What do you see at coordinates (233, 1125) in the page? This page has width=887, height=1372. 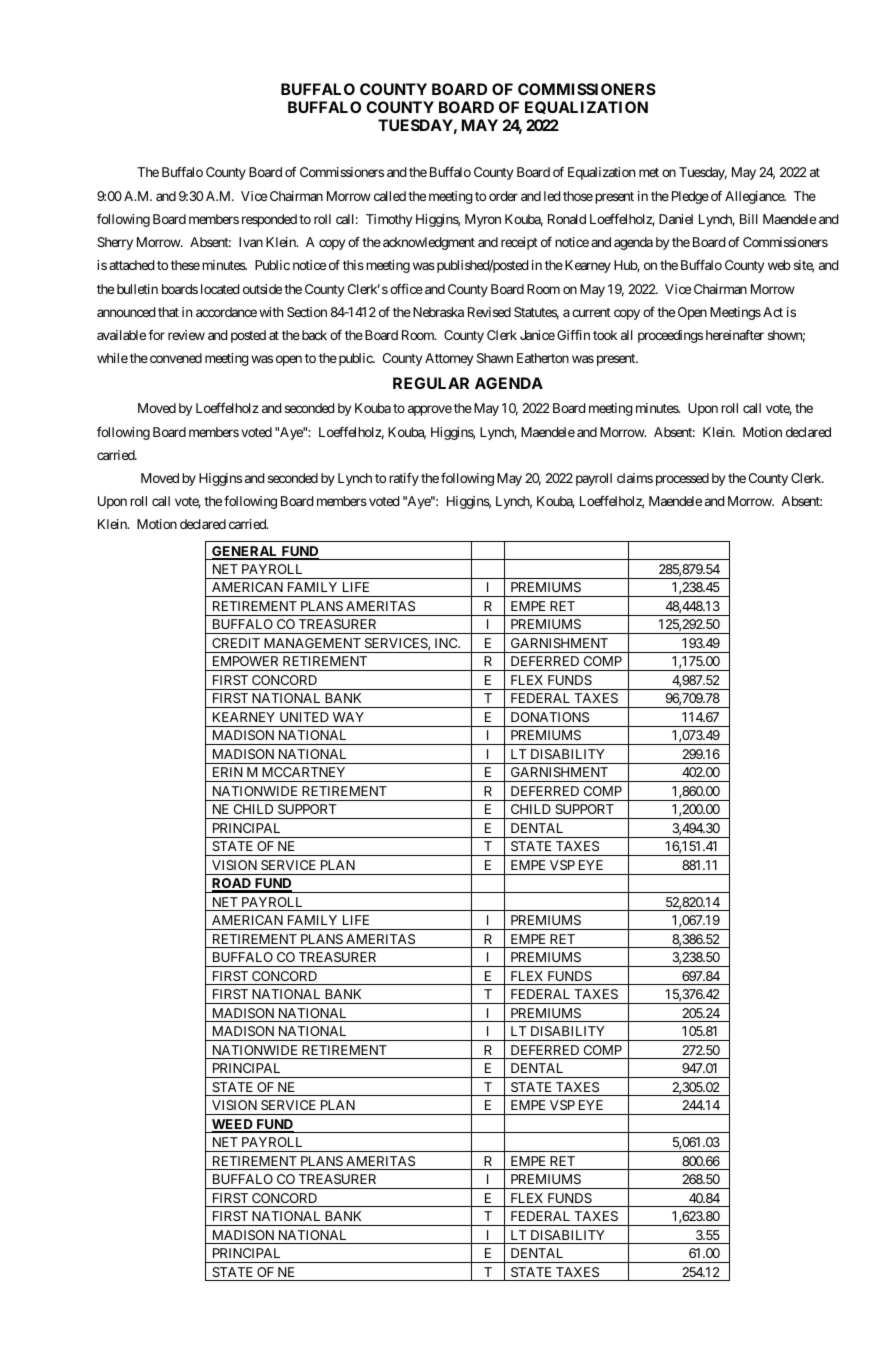 I see `WEED` at bounding box center [233, 1125].
